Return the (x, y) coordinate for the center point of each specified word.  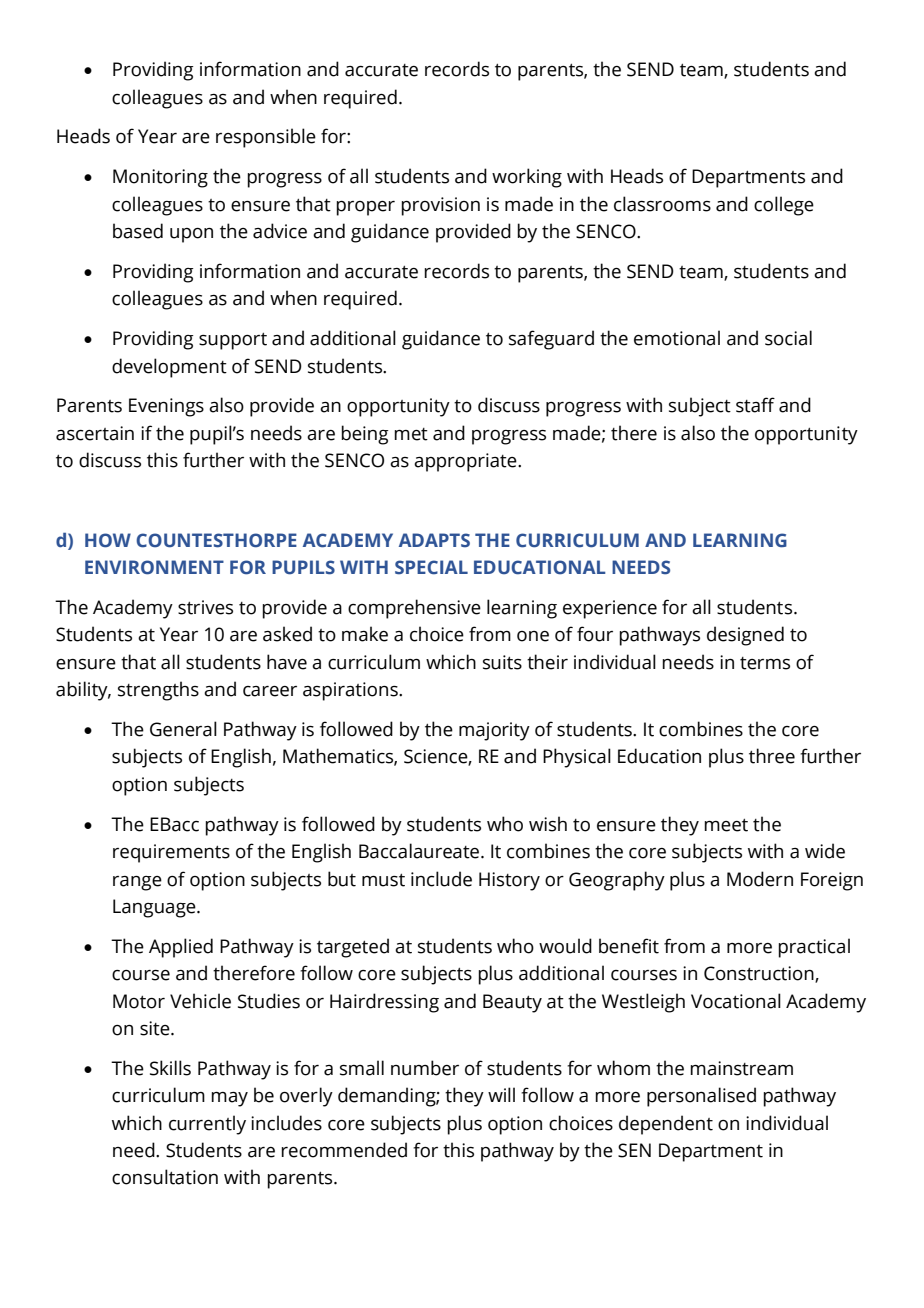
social (788, 338)
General (183, 729)
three (772, 756)
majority (494, 731)
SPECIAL (431, 567)
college (784, 206)
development (169, 368)
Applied (181, 948)
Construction (760, 974)
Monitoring (160, 178)
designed (745, 636)
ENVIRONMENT (154, 567)
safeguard (551, 340)
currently (207, 1125)
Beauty (512, 1003)
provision (440, 206)
